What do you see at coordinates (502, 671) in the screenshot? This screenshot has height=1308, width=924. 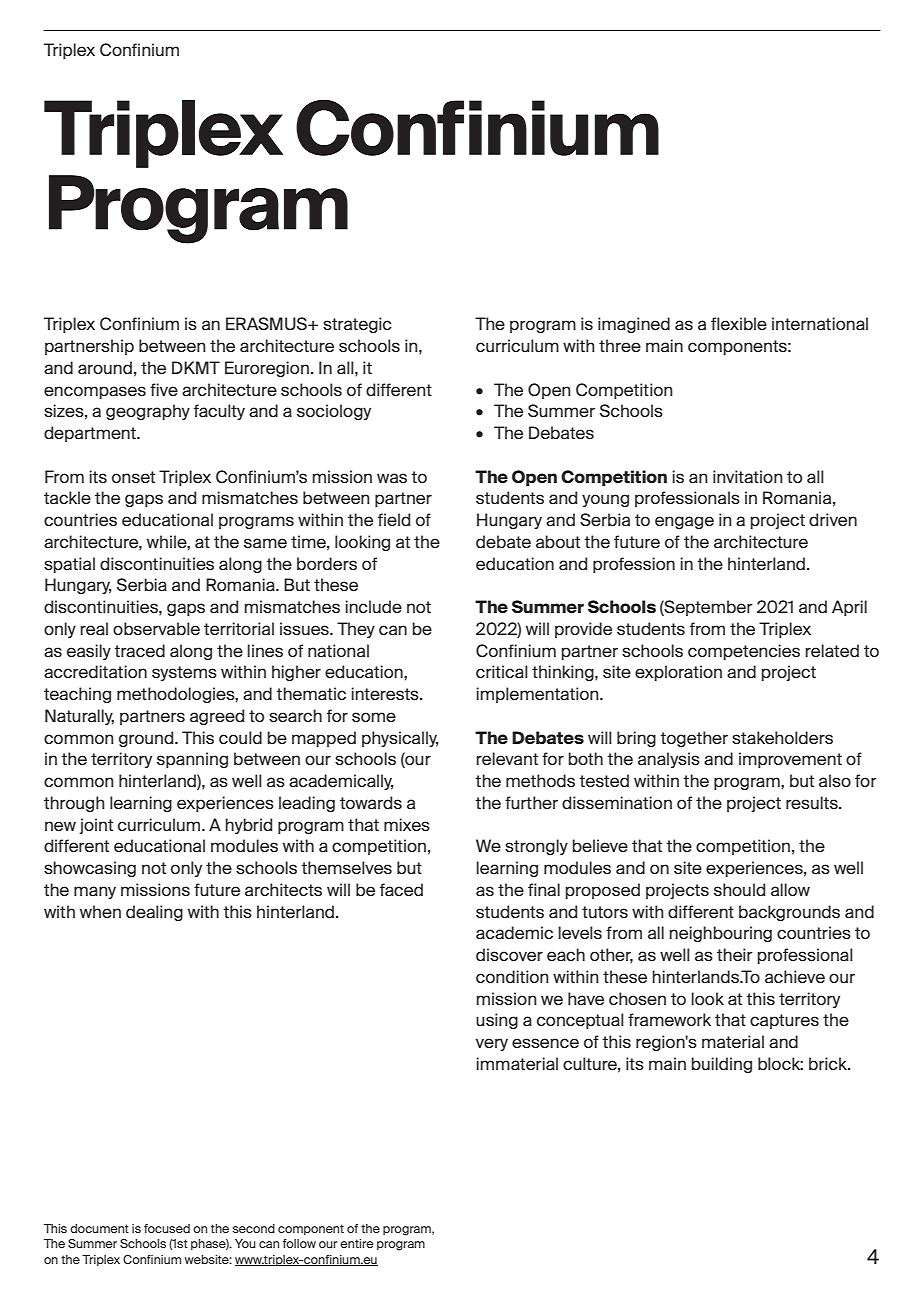 I see `critical` at bounding box center [502, 671].
